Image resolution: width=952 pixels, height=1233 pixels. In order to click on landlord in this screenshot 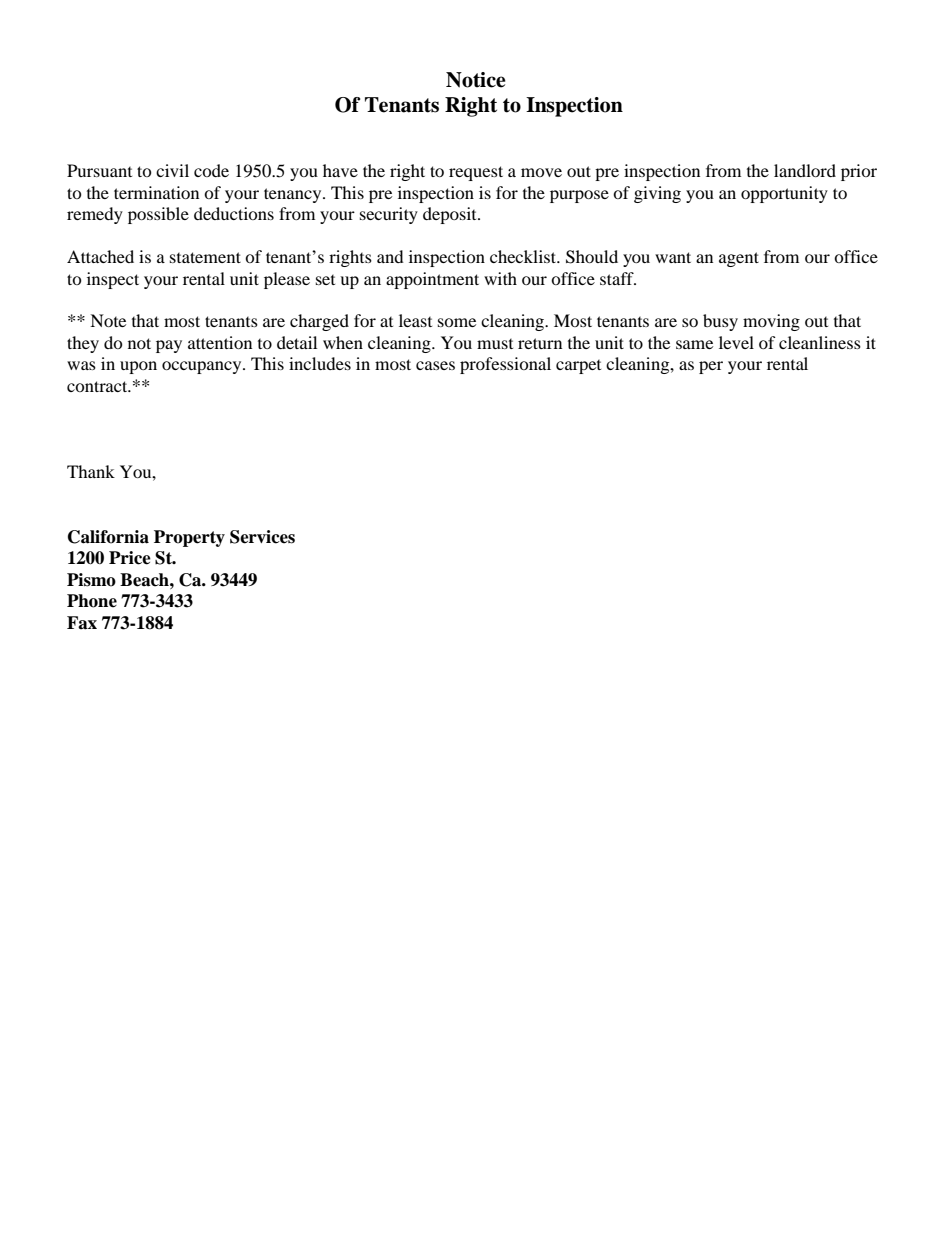, I will do `click(805, 170)`.
